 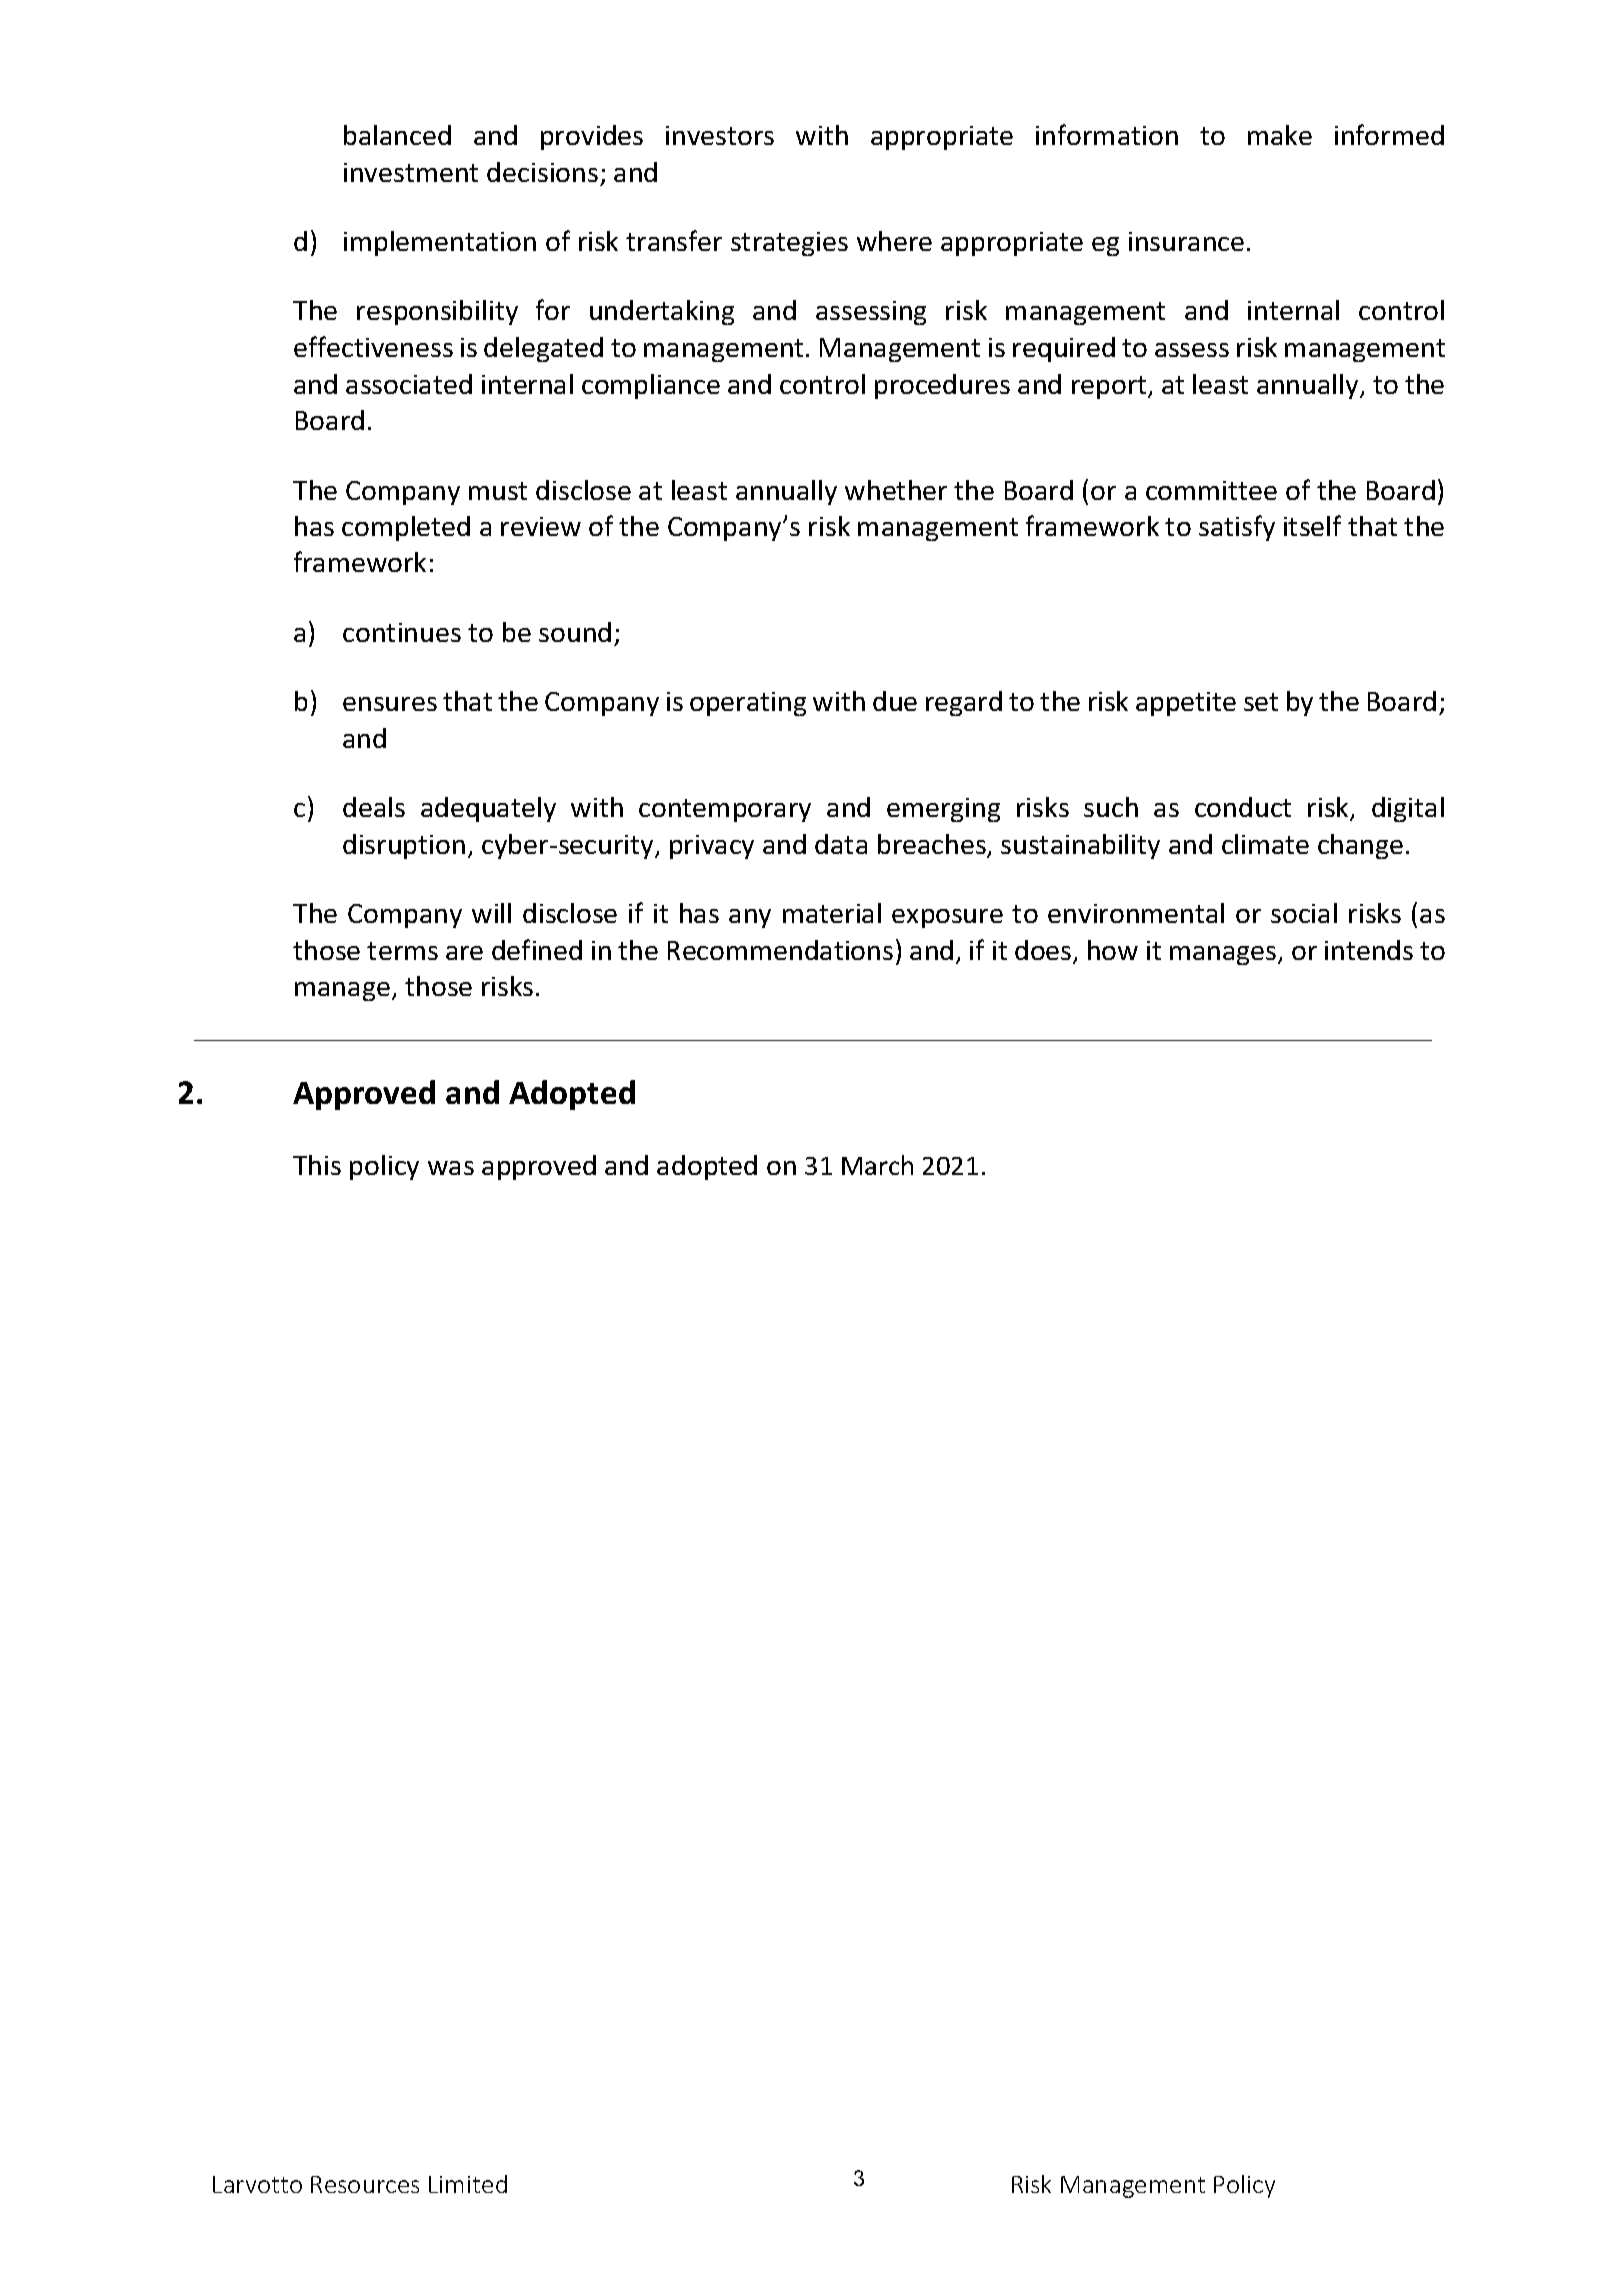 I want to click on was, so click(x=451, y=1168).
